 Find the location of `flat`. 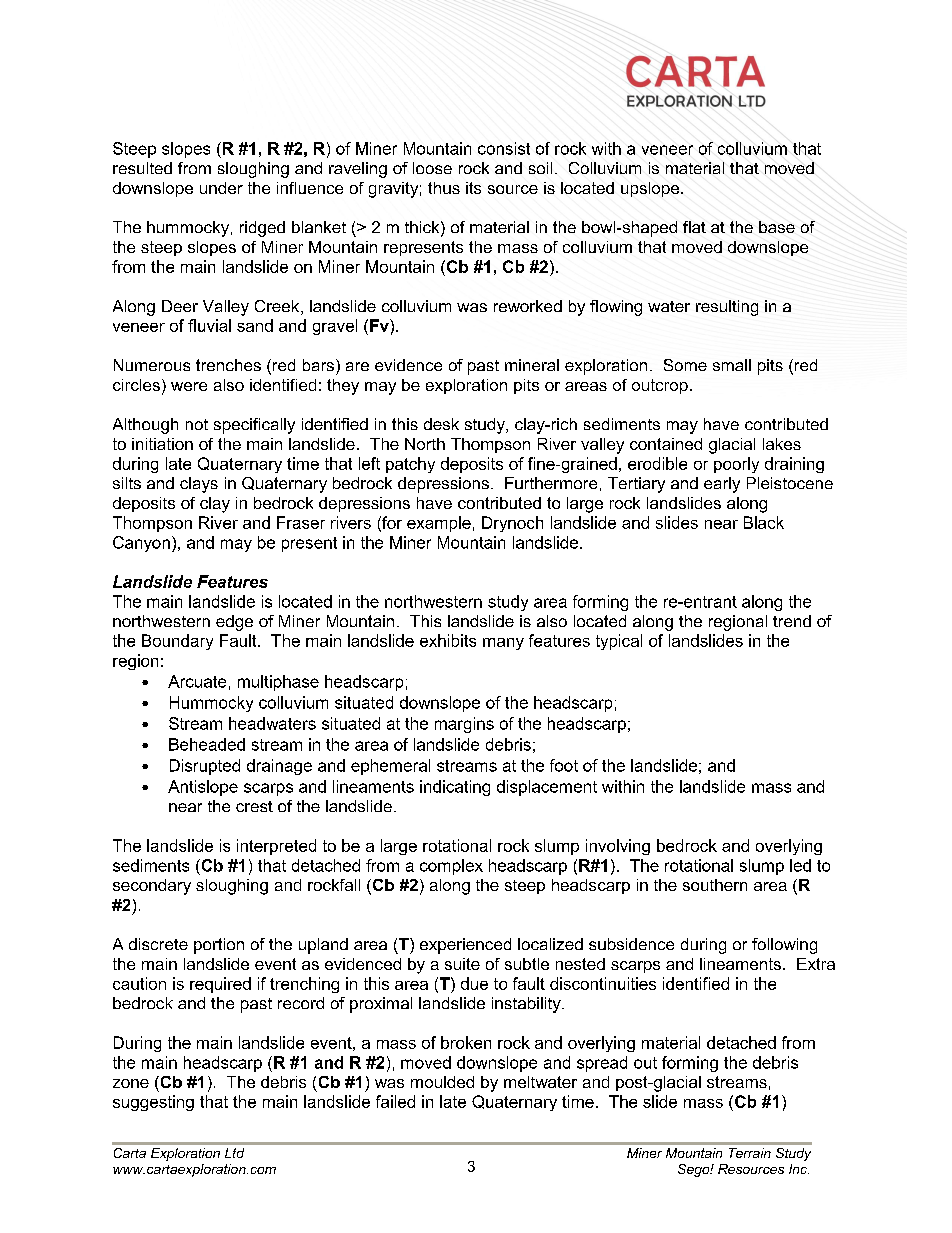

flat is located at coordinates (694, 227).
